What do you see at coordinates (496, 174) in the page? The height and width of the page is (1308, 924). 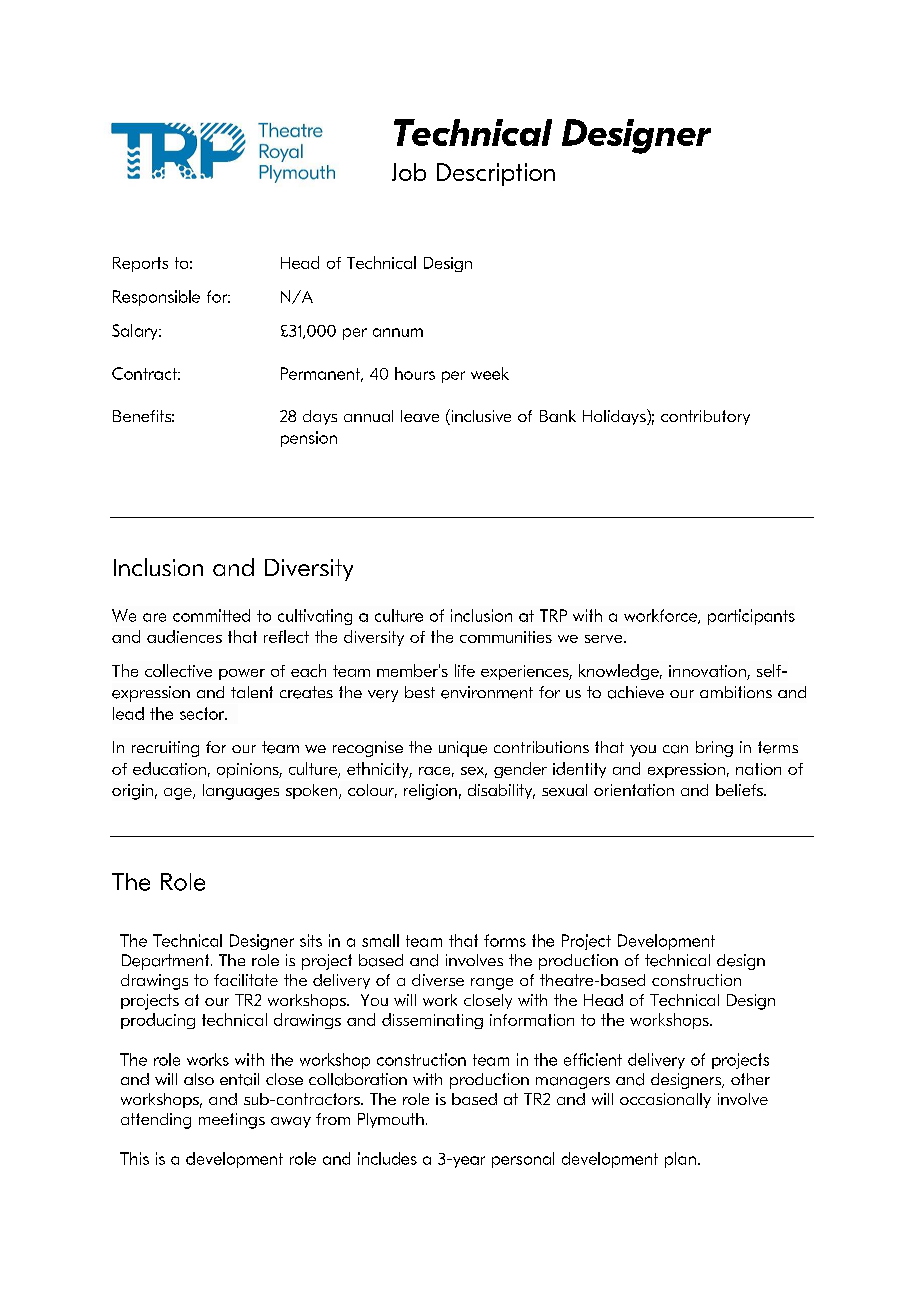 I see `Description` at bounding box center [496, 174].
